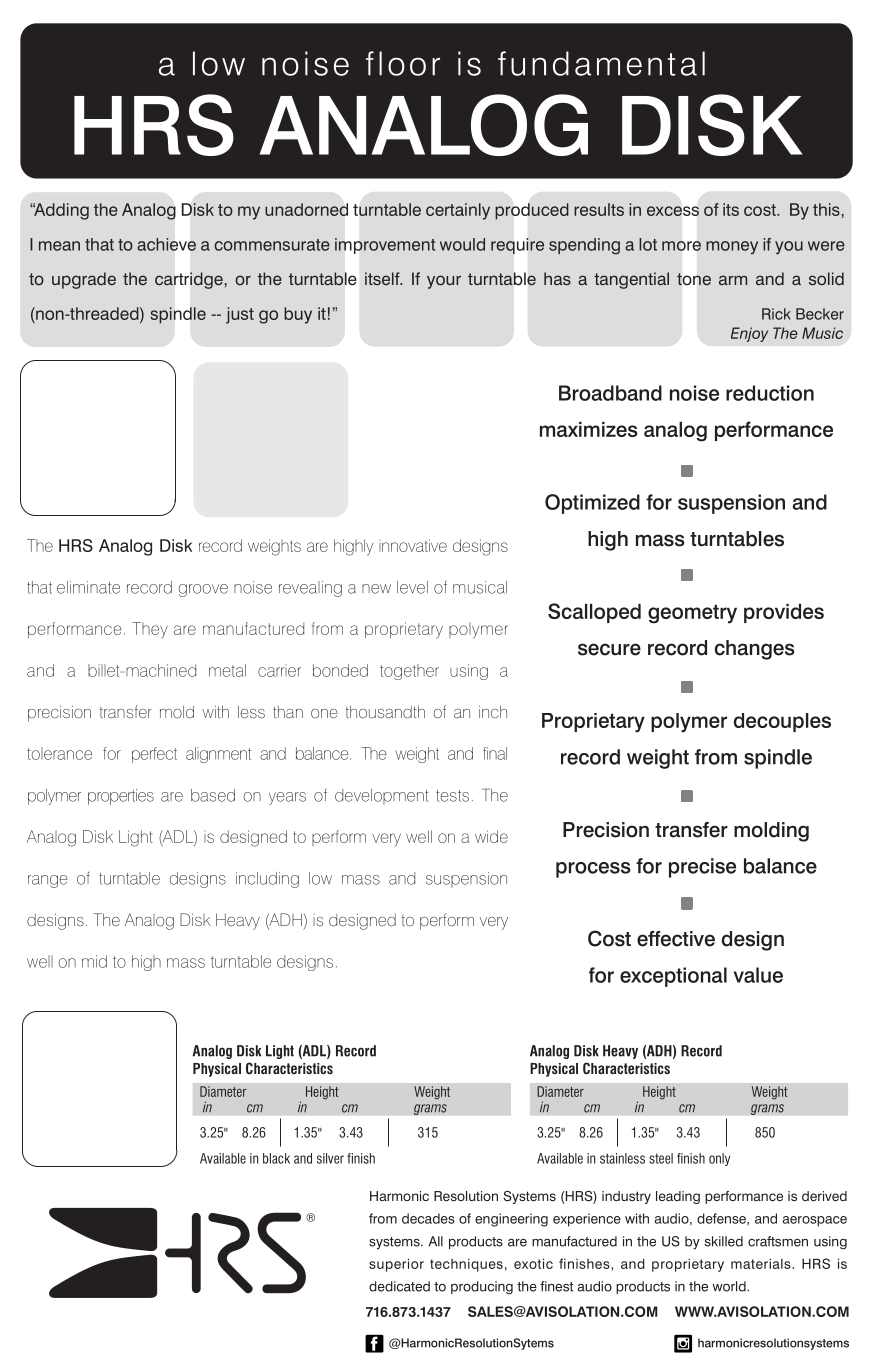  I want to click on mid, so click(94, 961).
